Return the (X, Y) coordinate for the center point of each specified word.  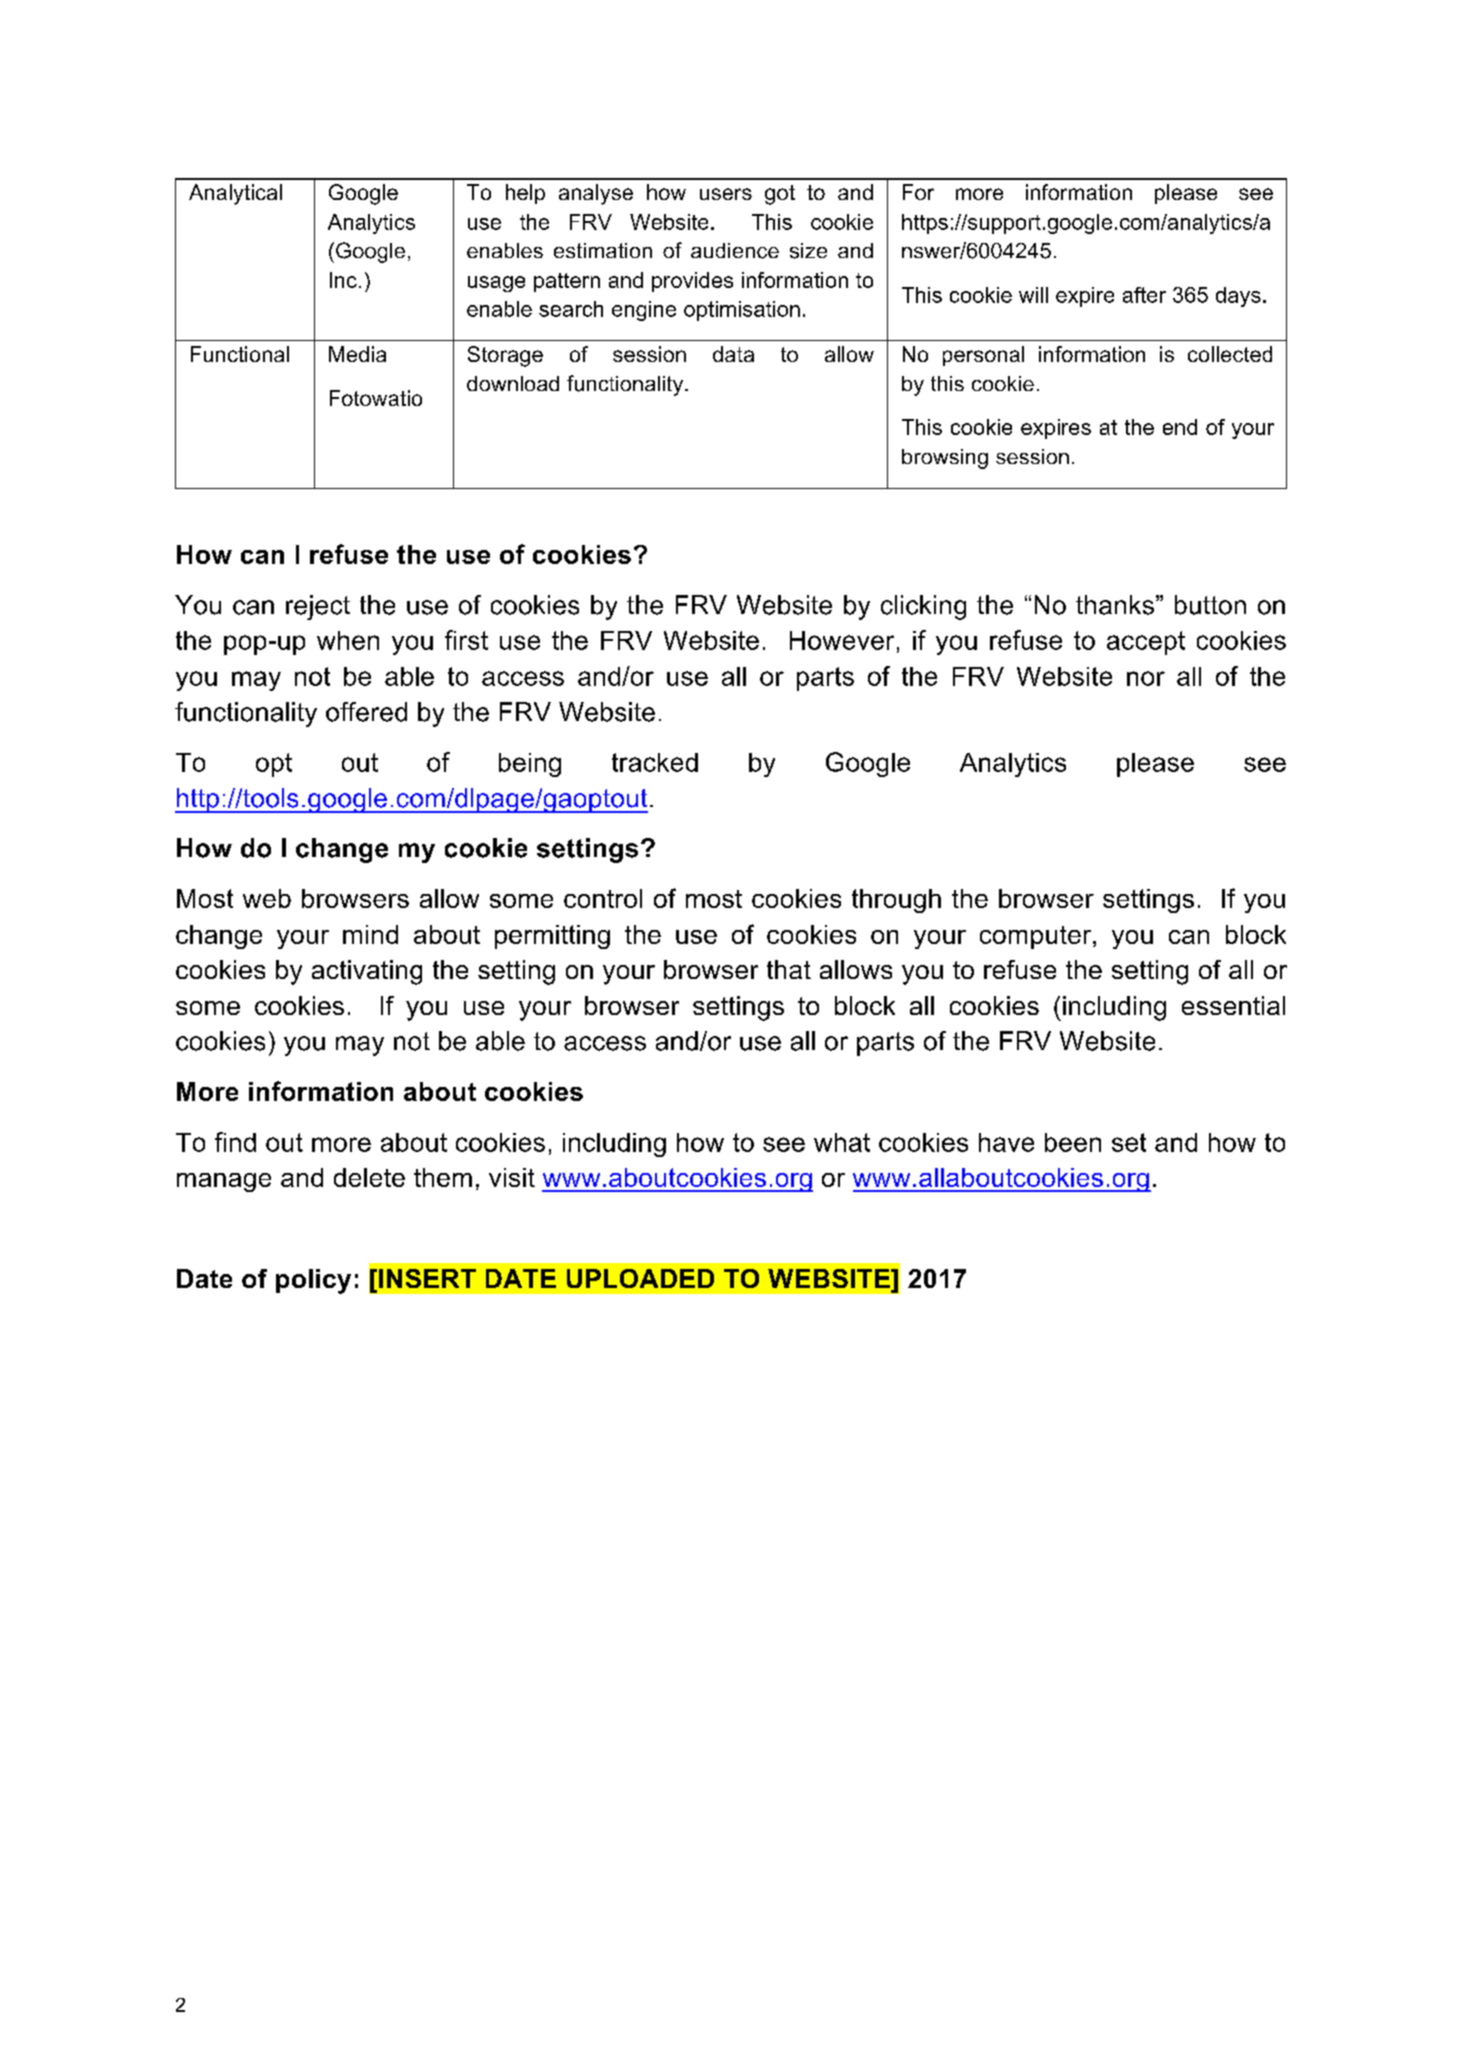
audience (735, 251)
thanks (1115, 605)
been (1073, 1142)
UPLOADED (640, 1278)
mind (370, 934)
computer (1037, 937)
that (789, 969)
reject (318, 607)
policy (313, 1281)
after (1144, 295)
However (842, 640)
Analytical (235, 194)
